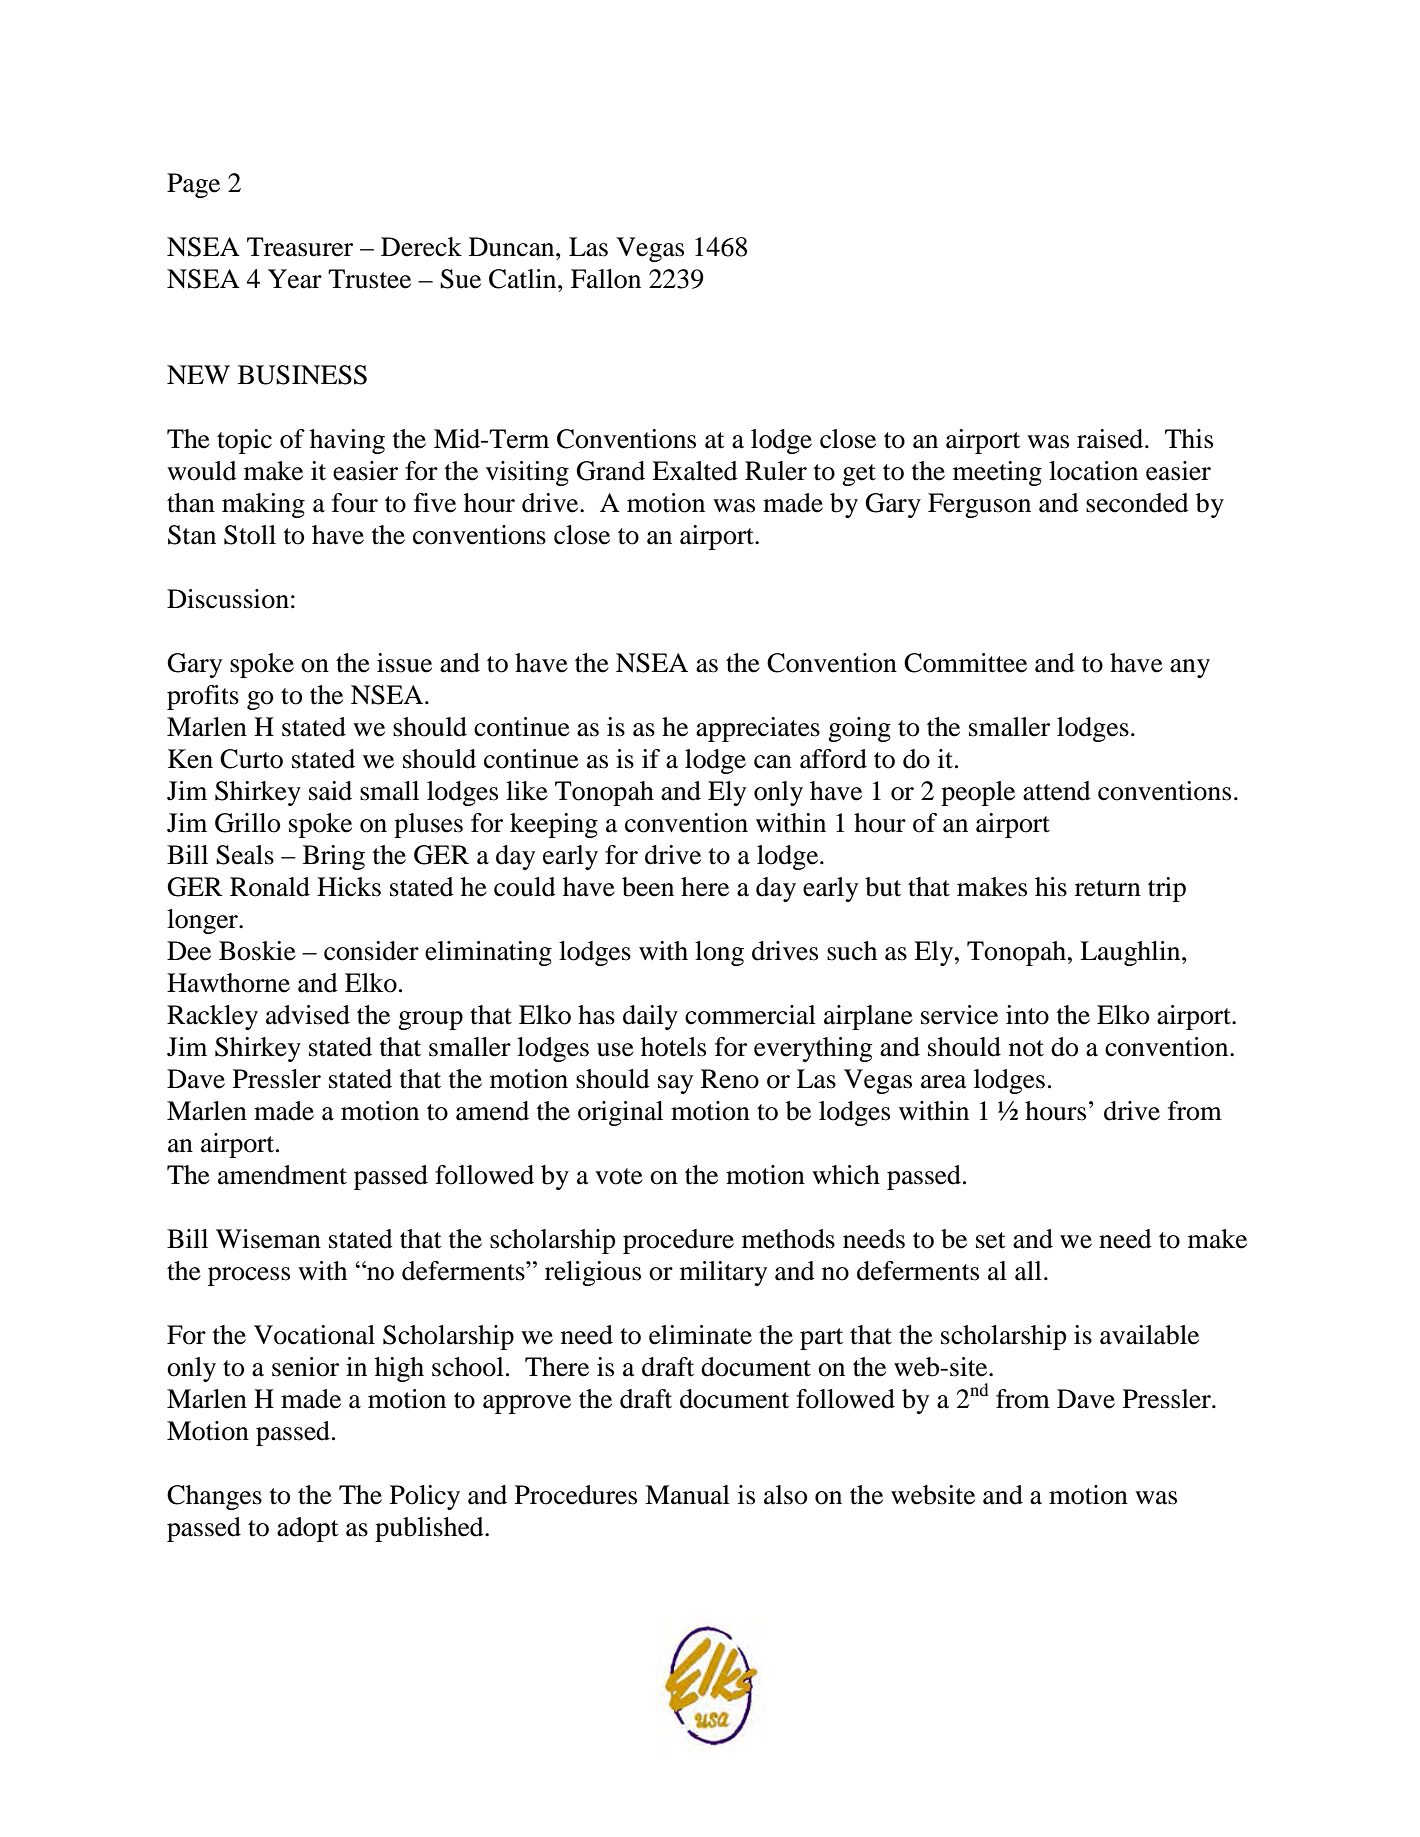  Describe the element at coordinates (300, 247) in the screenshot. I see `Treasurer` at that location.
